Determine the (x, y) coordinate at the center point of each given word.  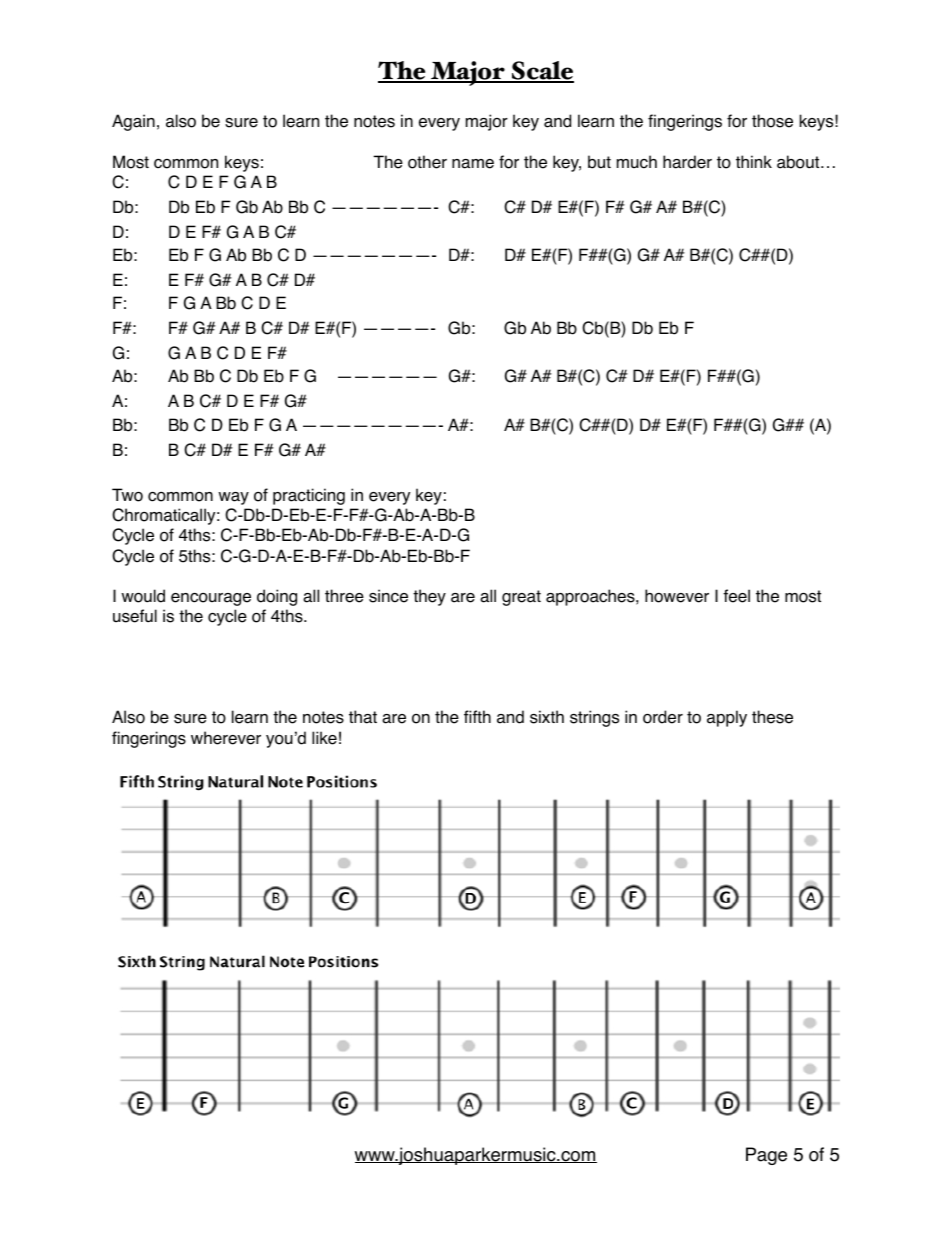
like (324, 738)
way (233, 498)
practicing (309, 496)
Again (133, 122)
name (473, 164)
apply (727, 718)
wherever (226, 738)
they (429, 597)
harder (687, 162)
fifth (477, 716)
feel (736, 596)
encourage (211, 599)
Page (766, 1156)
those (772, 121)
